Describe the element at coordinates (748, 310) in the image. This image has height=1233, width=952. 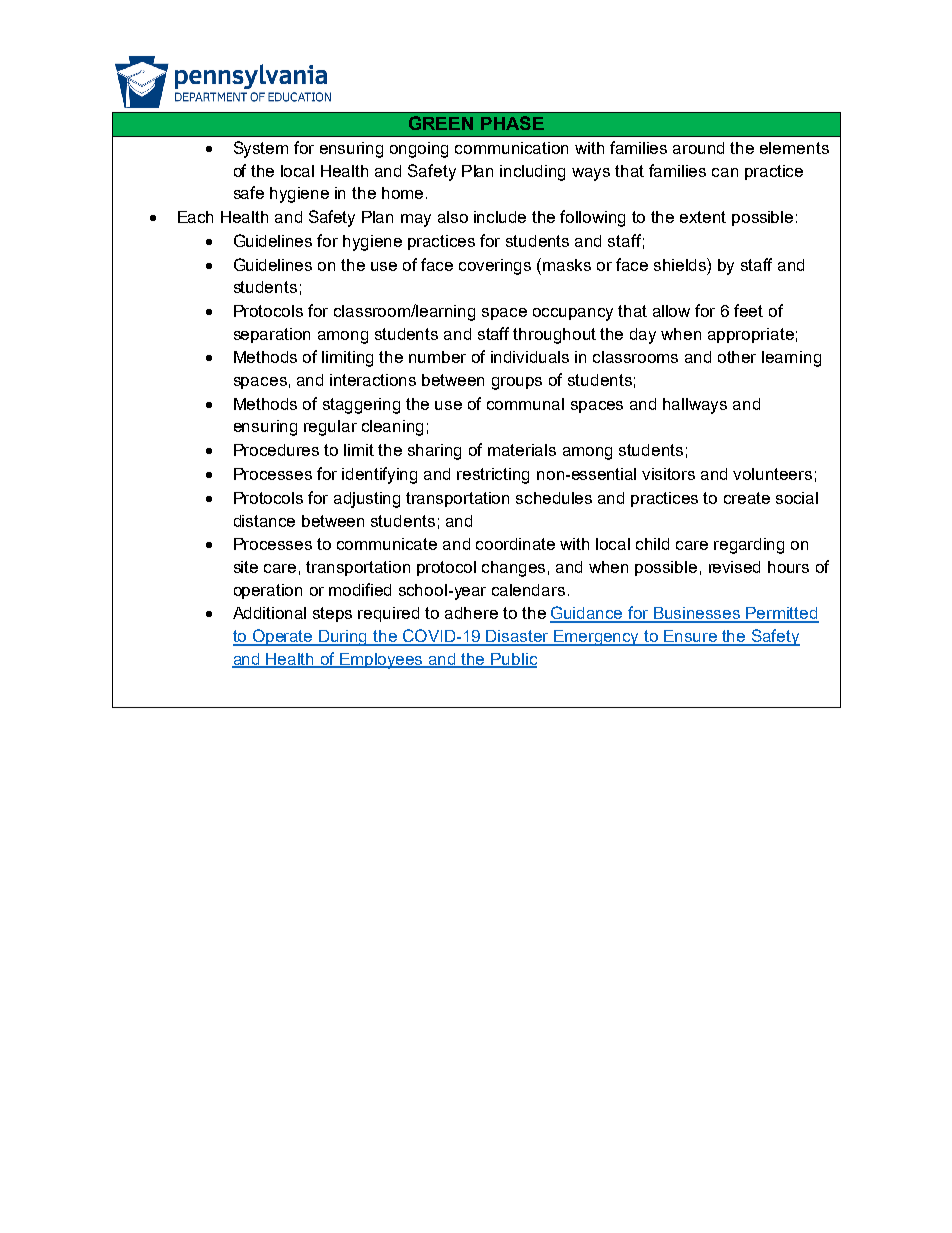
I see `feet` at that location.
